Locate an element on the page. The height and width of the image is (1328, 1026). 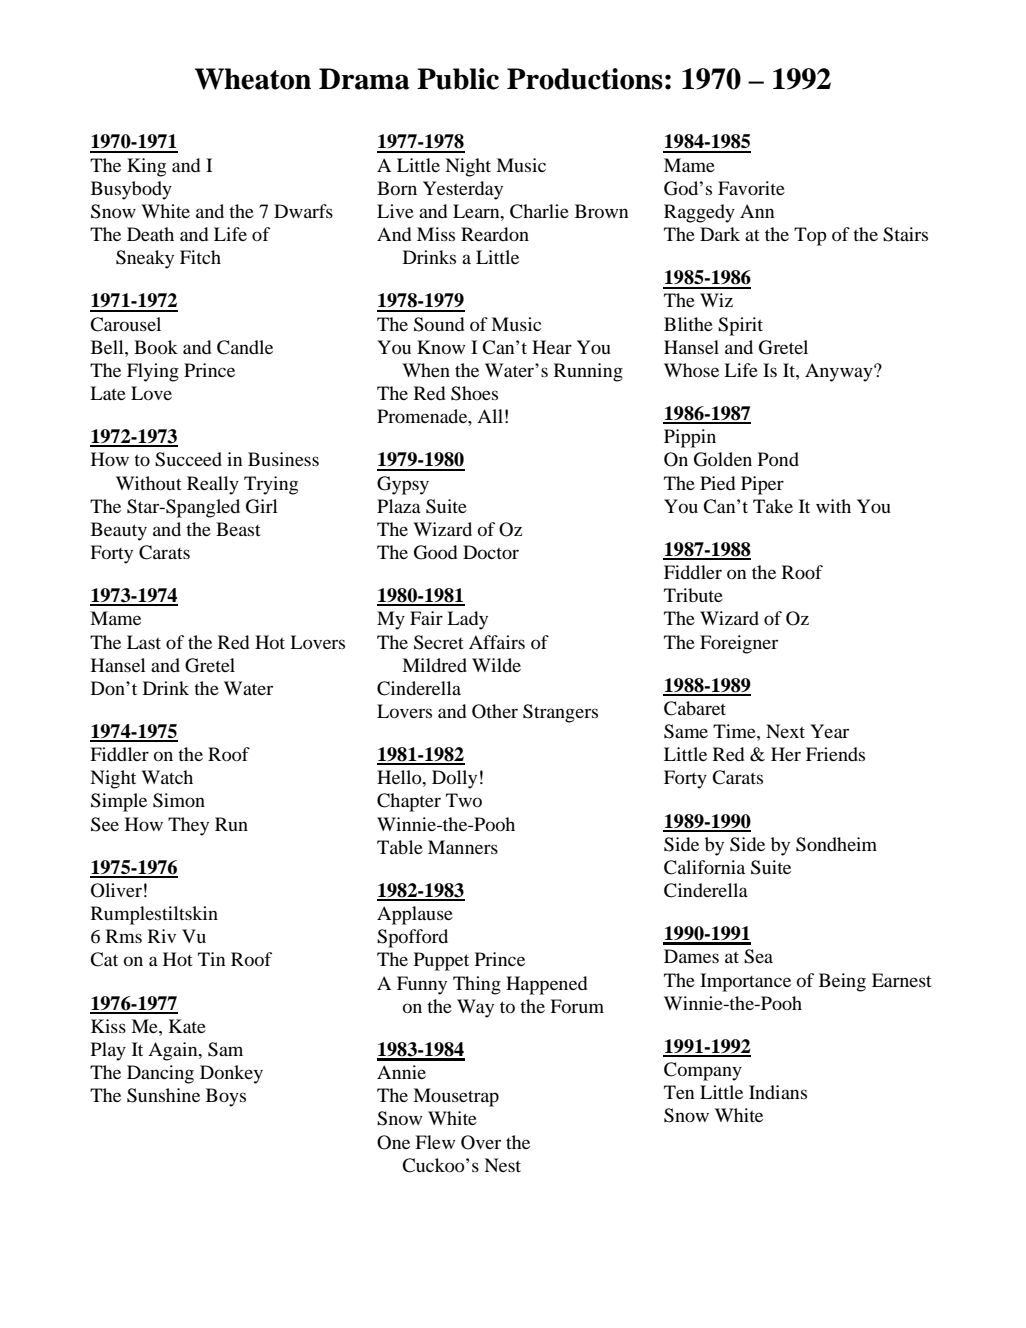
Favorite is located at coordinates (751, 188).
